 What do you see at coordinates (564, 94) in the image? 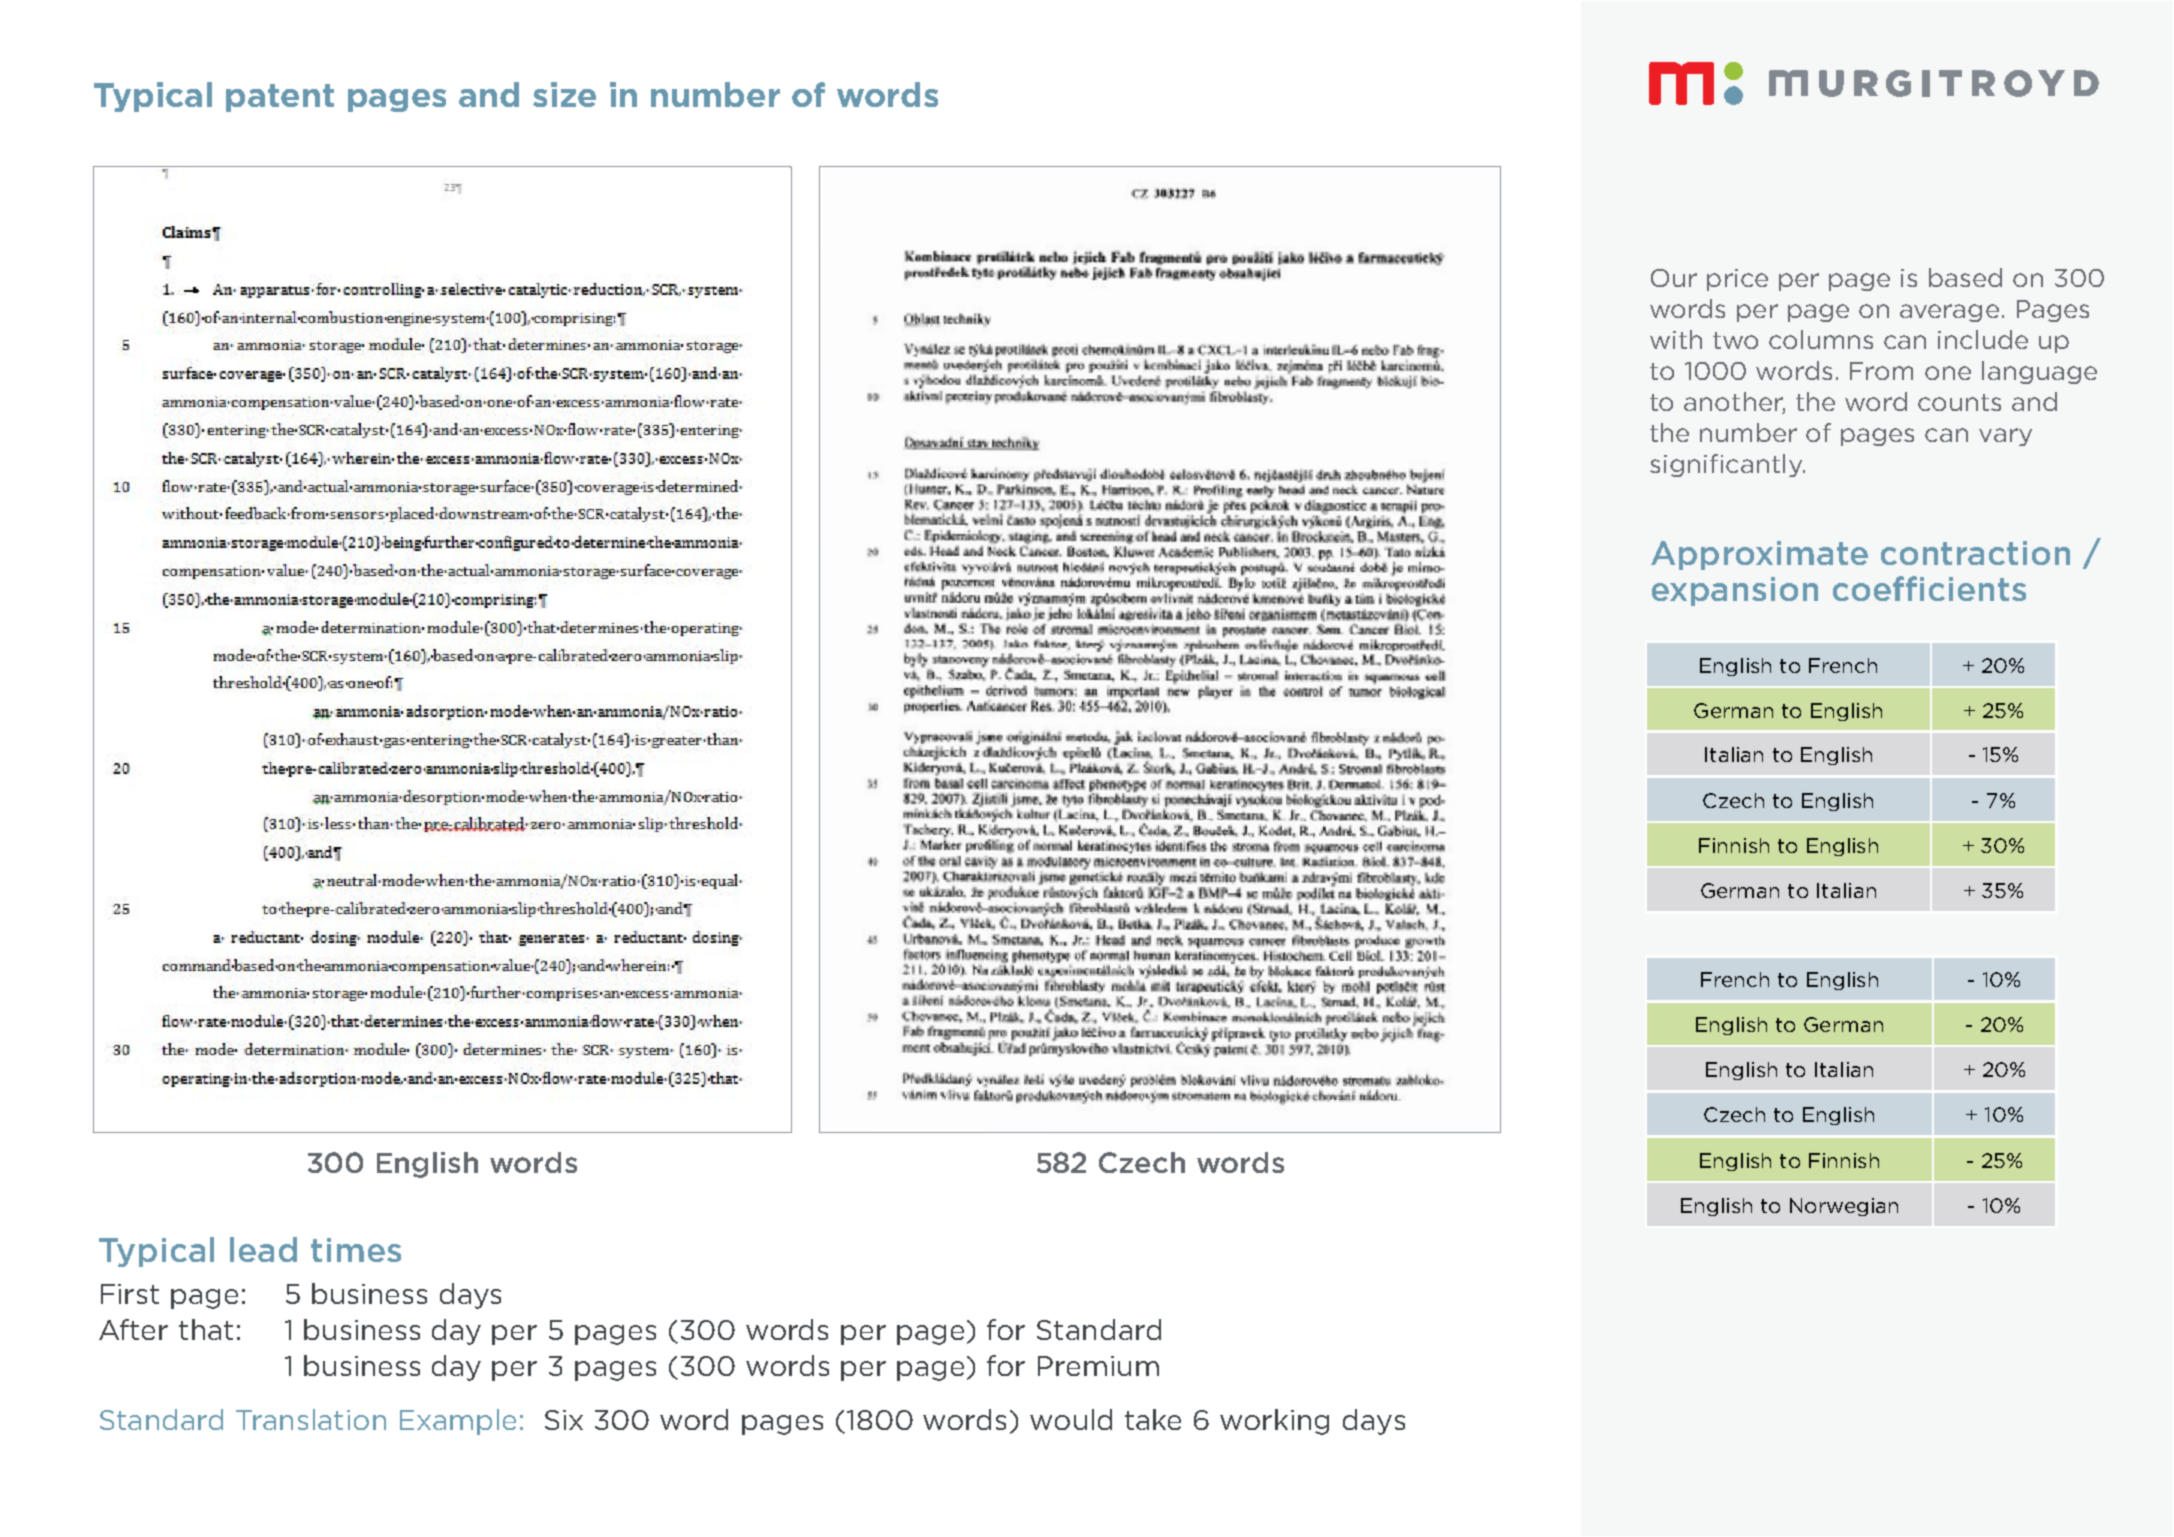
I see `size` at bounding box center [564, 94].
